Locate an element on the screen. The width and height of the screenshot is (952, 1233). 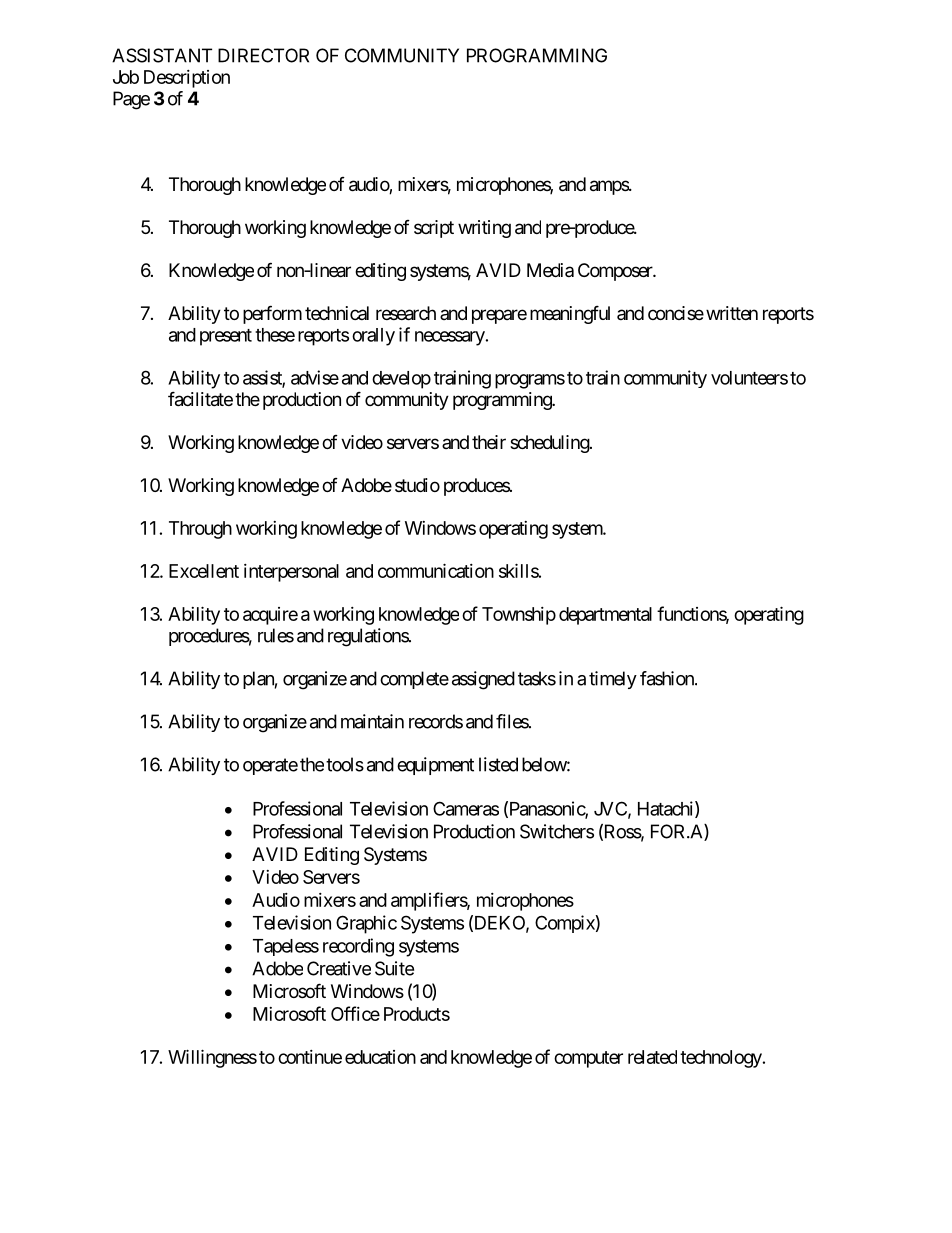
DIRECTOR is located at coordinates (263, 55).
